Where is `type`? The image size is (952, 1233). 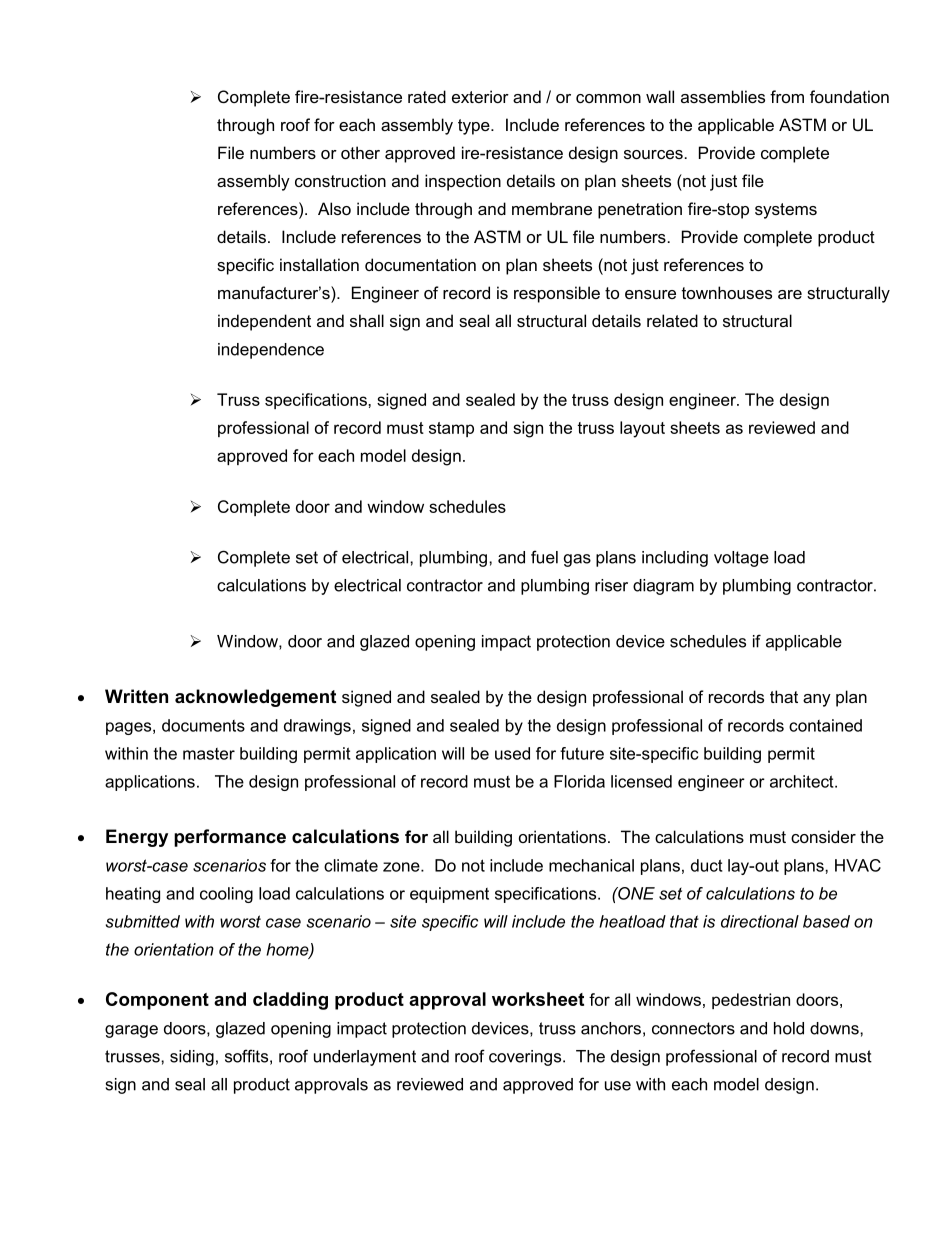 type is located at coordinates (475, 127).
